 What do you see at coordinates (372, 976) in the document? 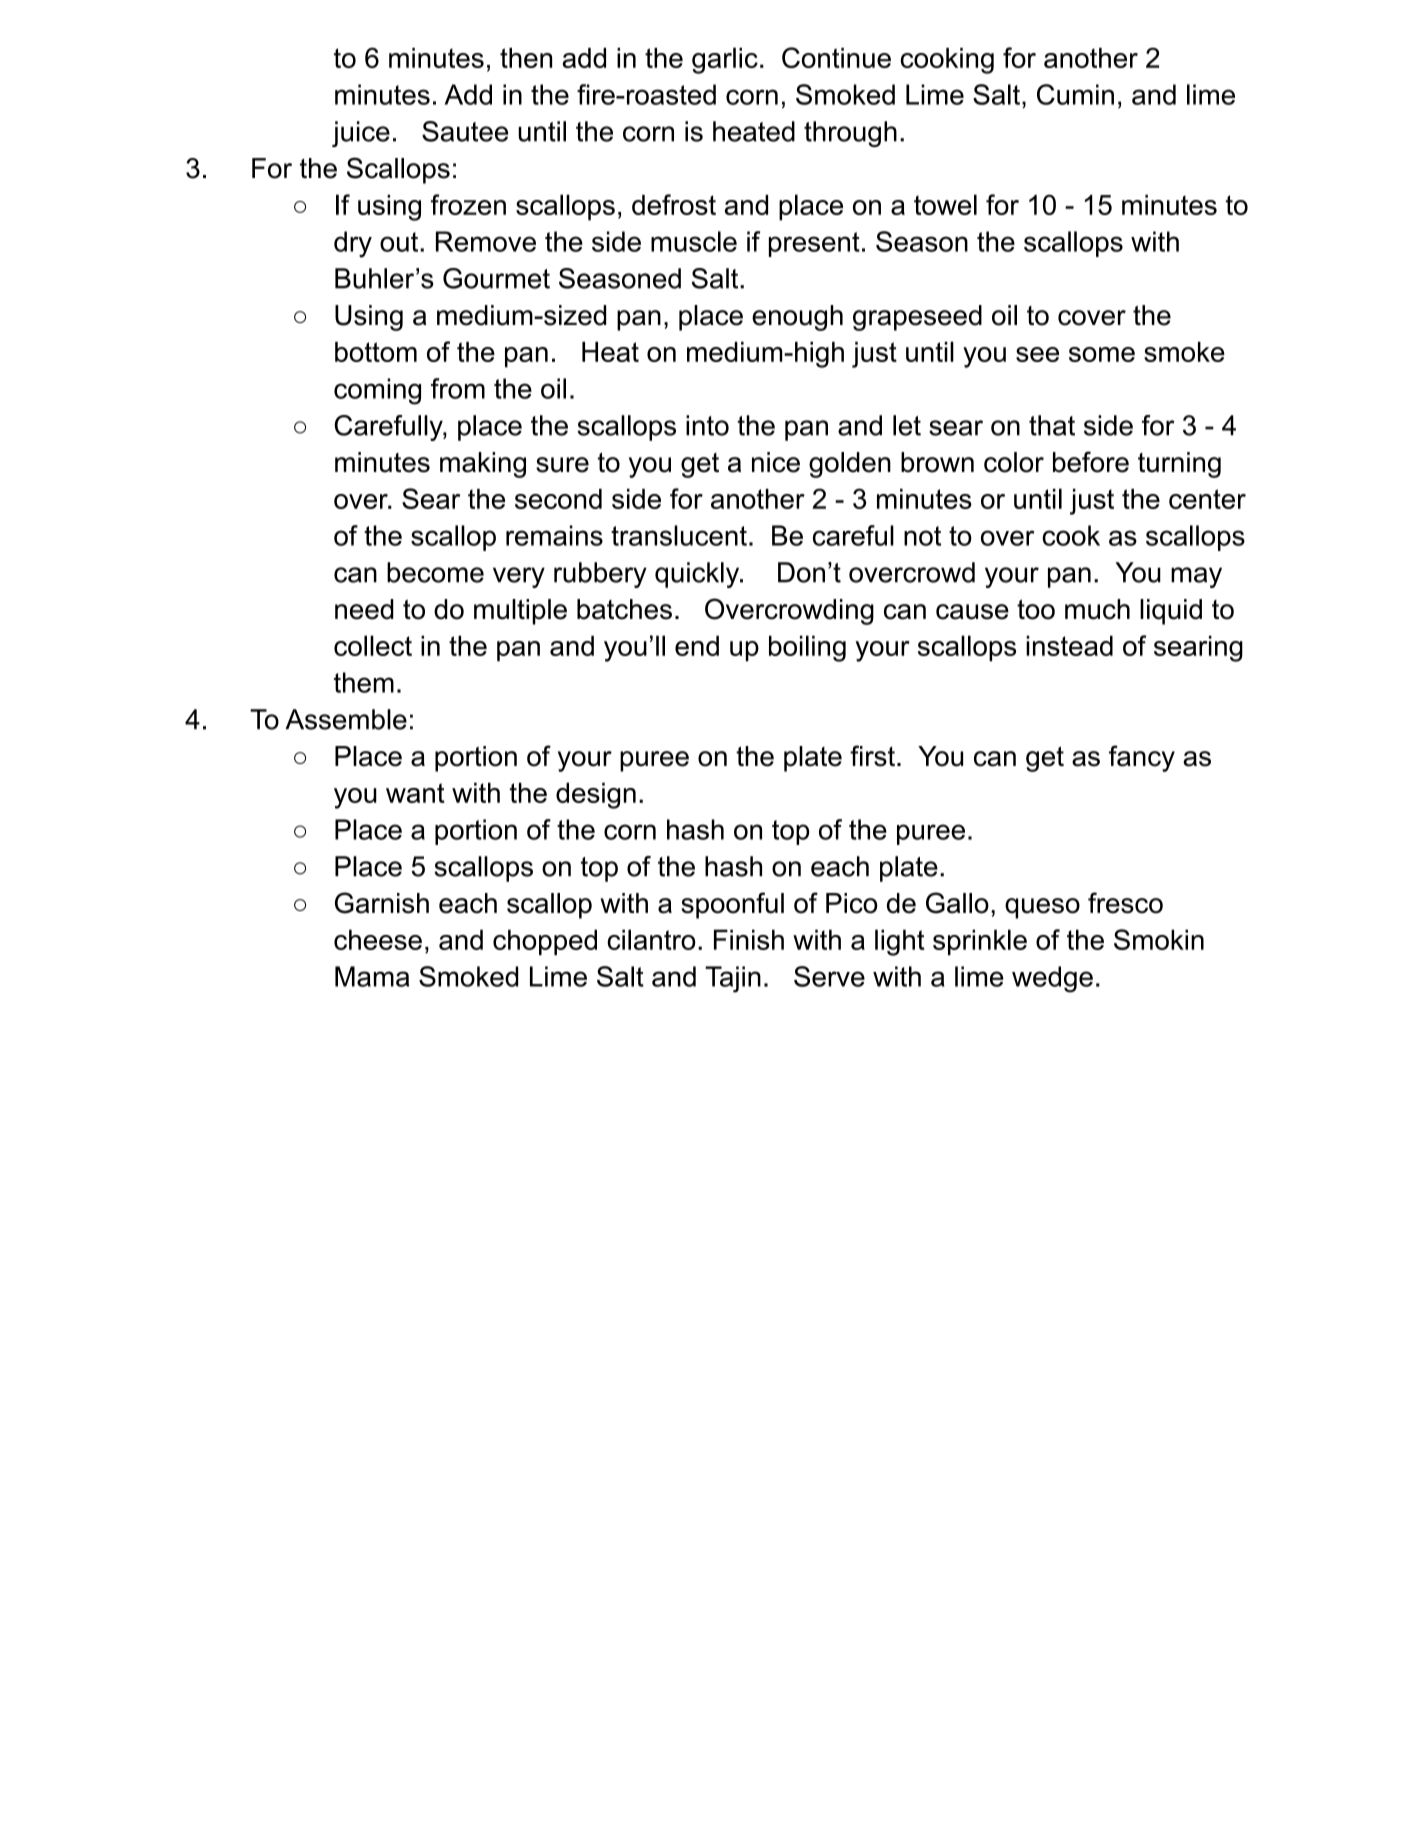
I see `Mama` at bounding box center [372, 976].
